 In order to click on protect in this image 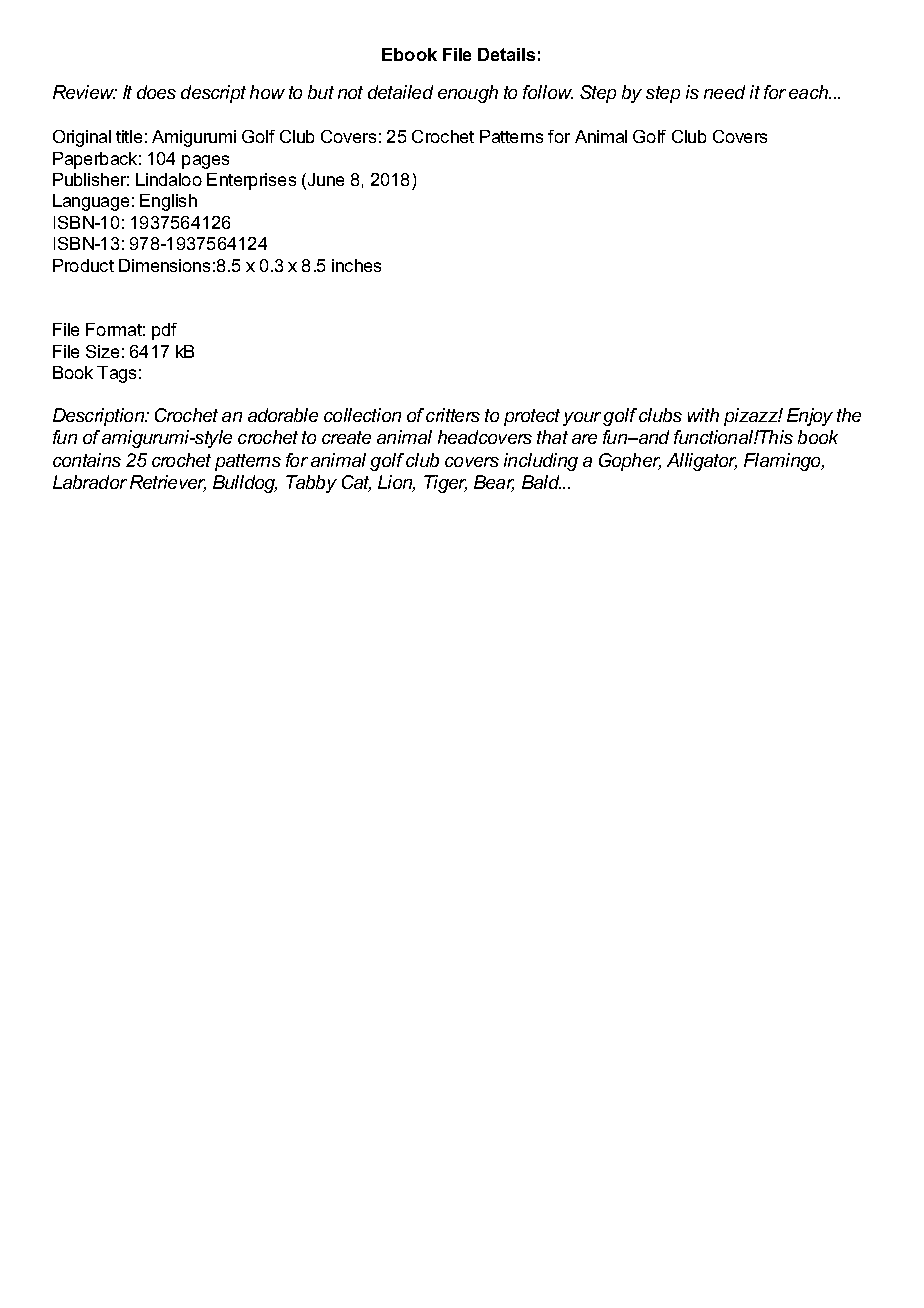, I will do `click(532, 417)`.
